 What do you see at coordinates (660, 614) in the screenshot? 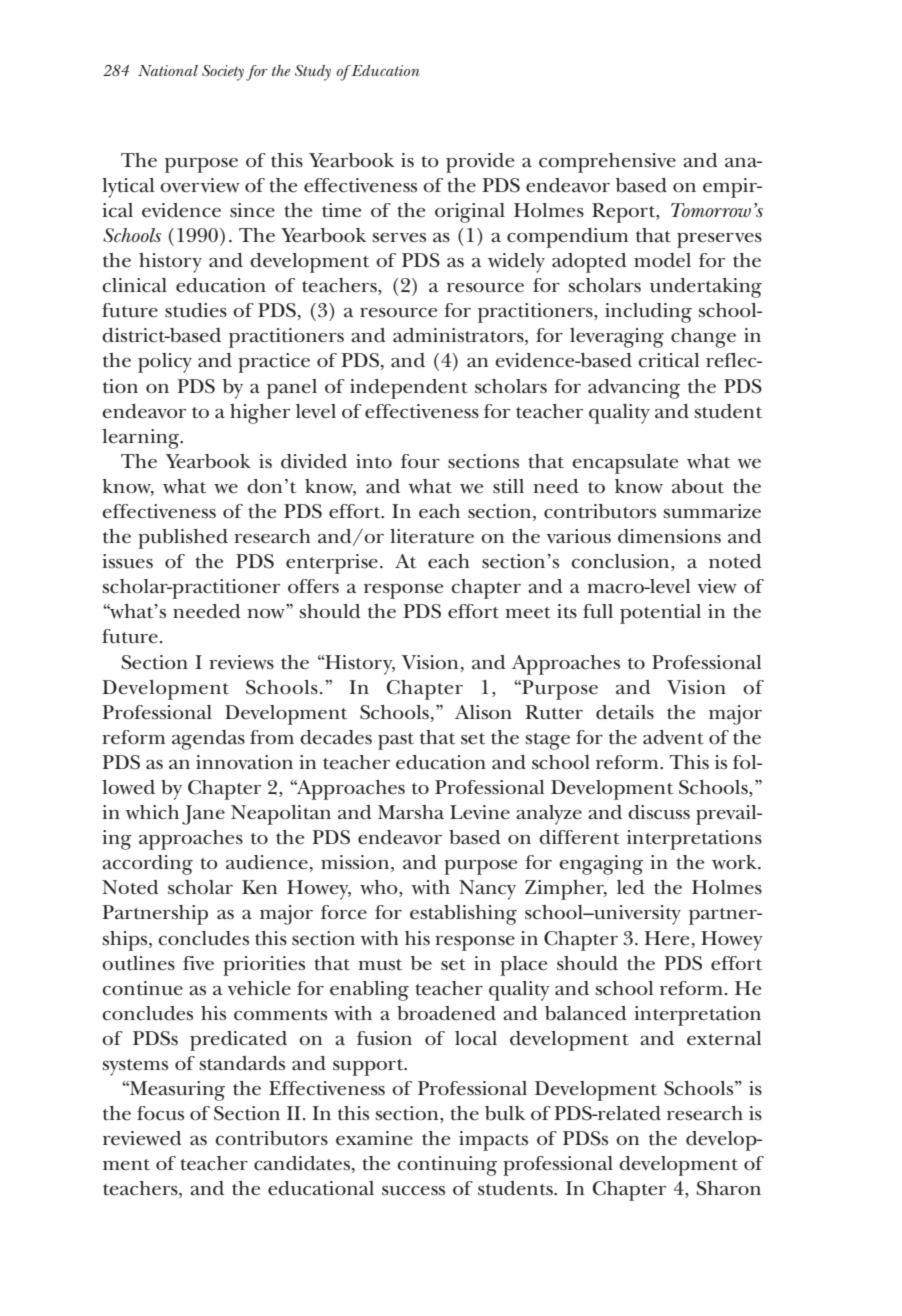
I see `potential` at bounding box center [660, 614].
